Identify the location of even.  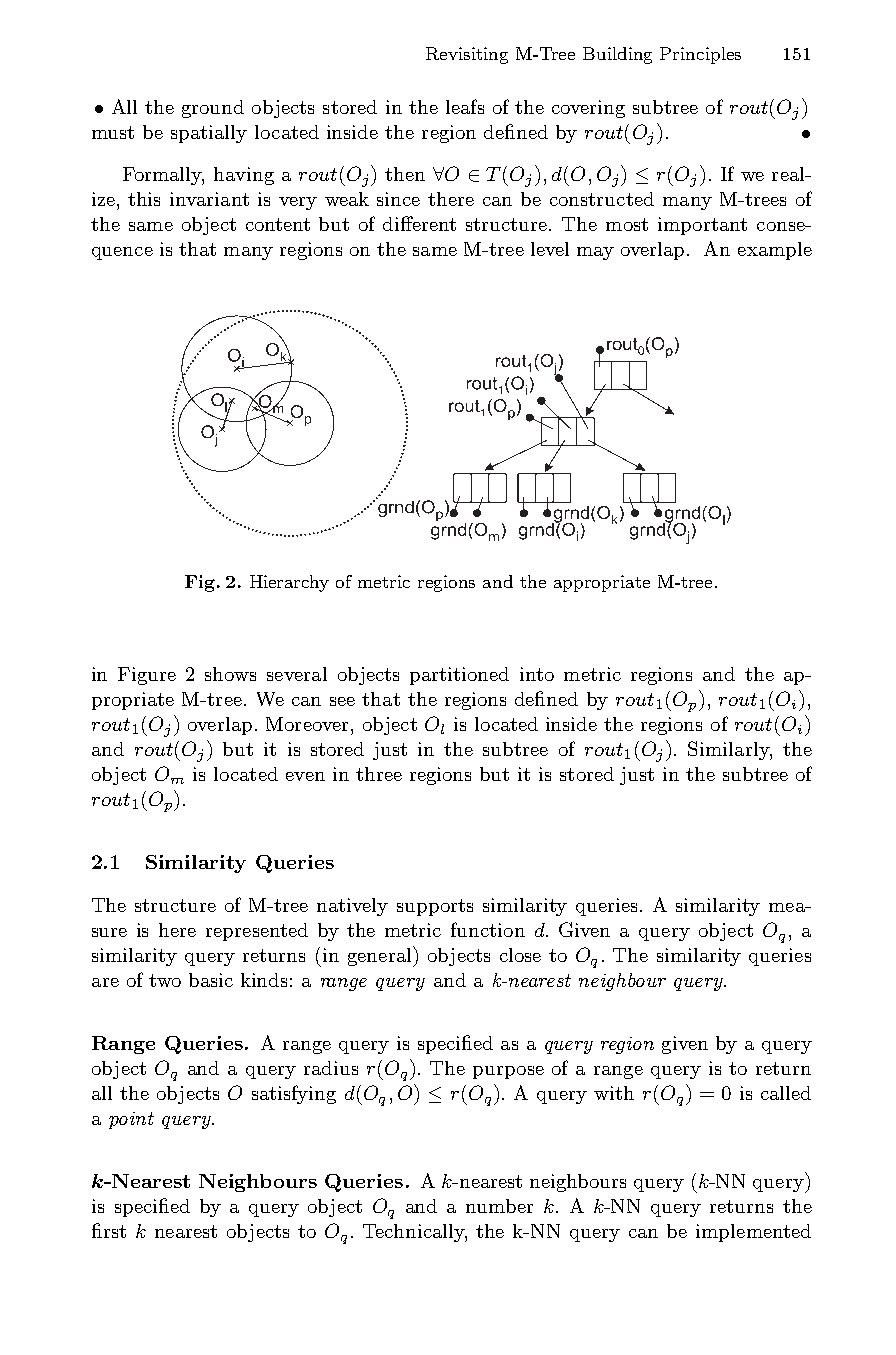
(305, 776).
